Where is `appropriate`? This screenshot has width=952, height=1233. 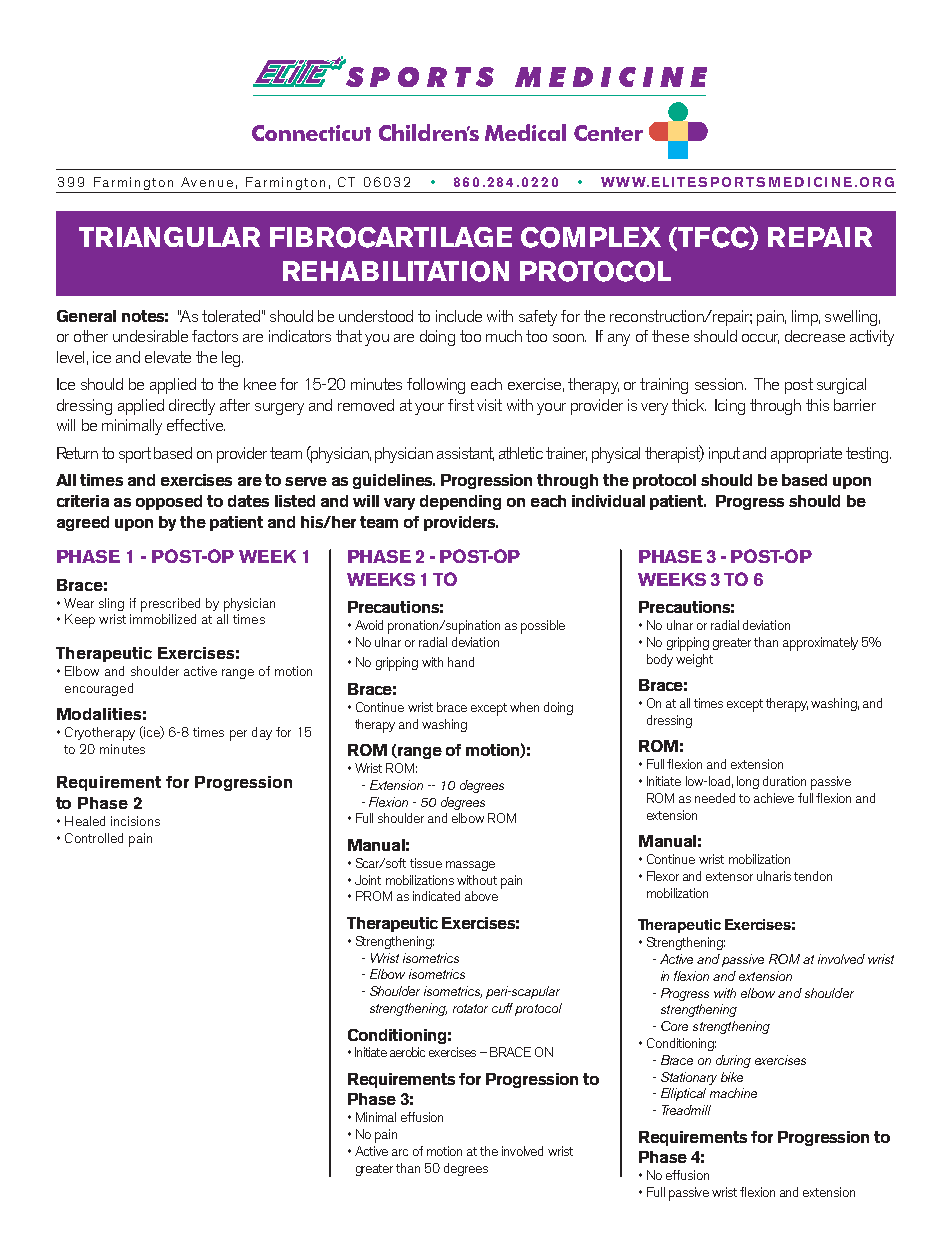 appropriate is located at coordinates (806, 455).
